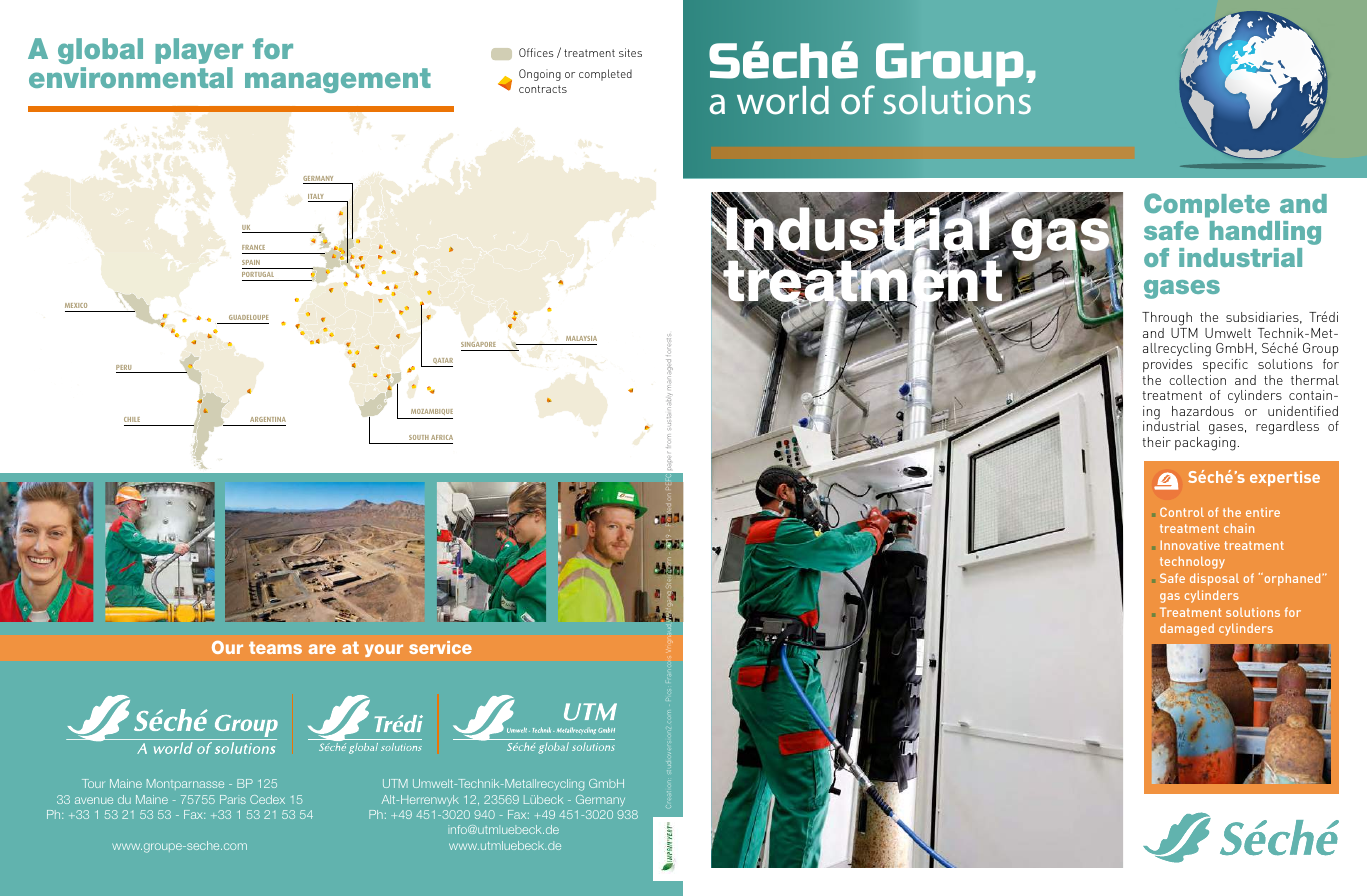 This image has height=896, width=1367. What do you see at coordinates (275, 648) in the image?
I see `teams` at bounding box center [275, 648].
